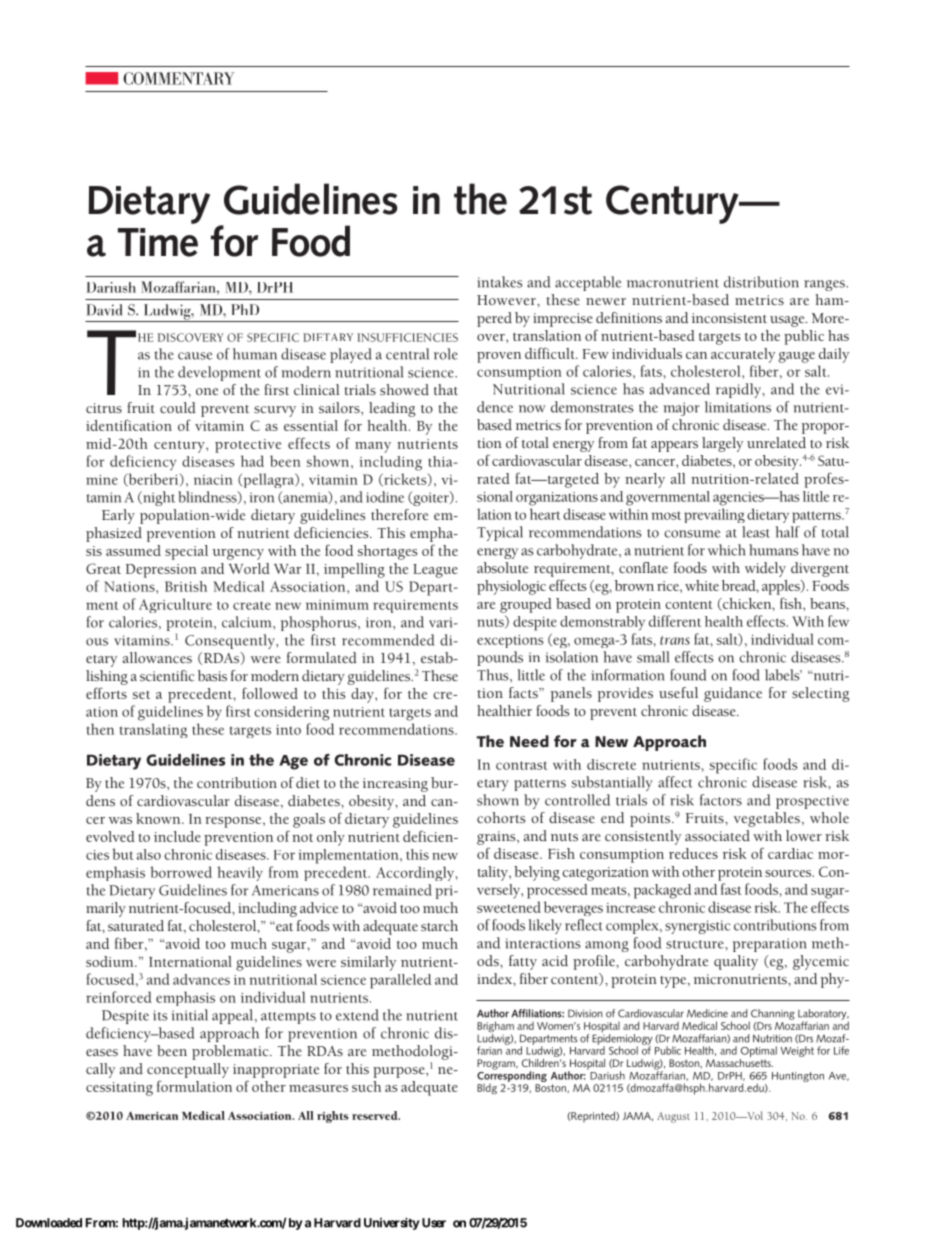  I want to click on Depression, so click(161, 571).
